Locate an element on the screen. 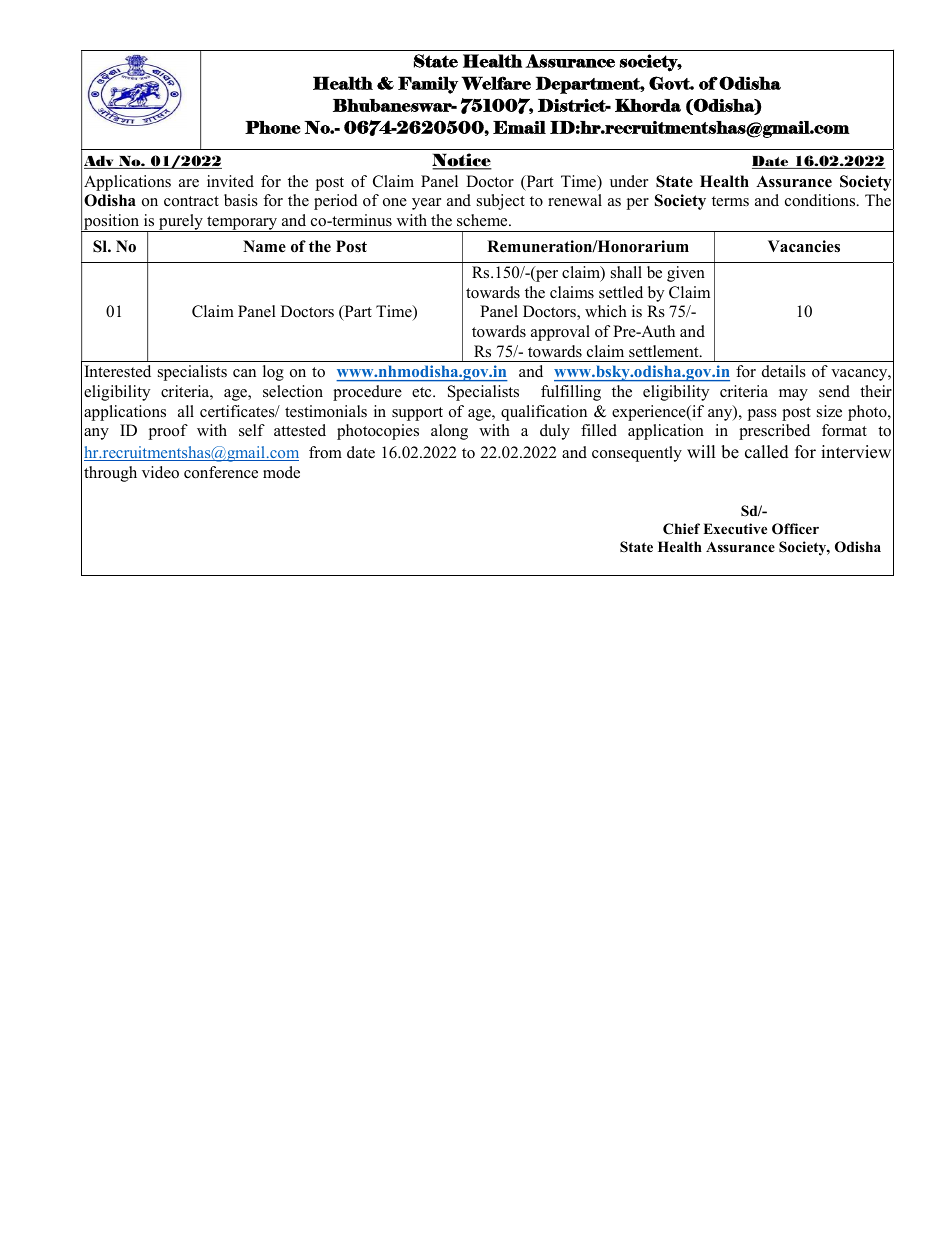  approval is located at coordinates (560, 333).
